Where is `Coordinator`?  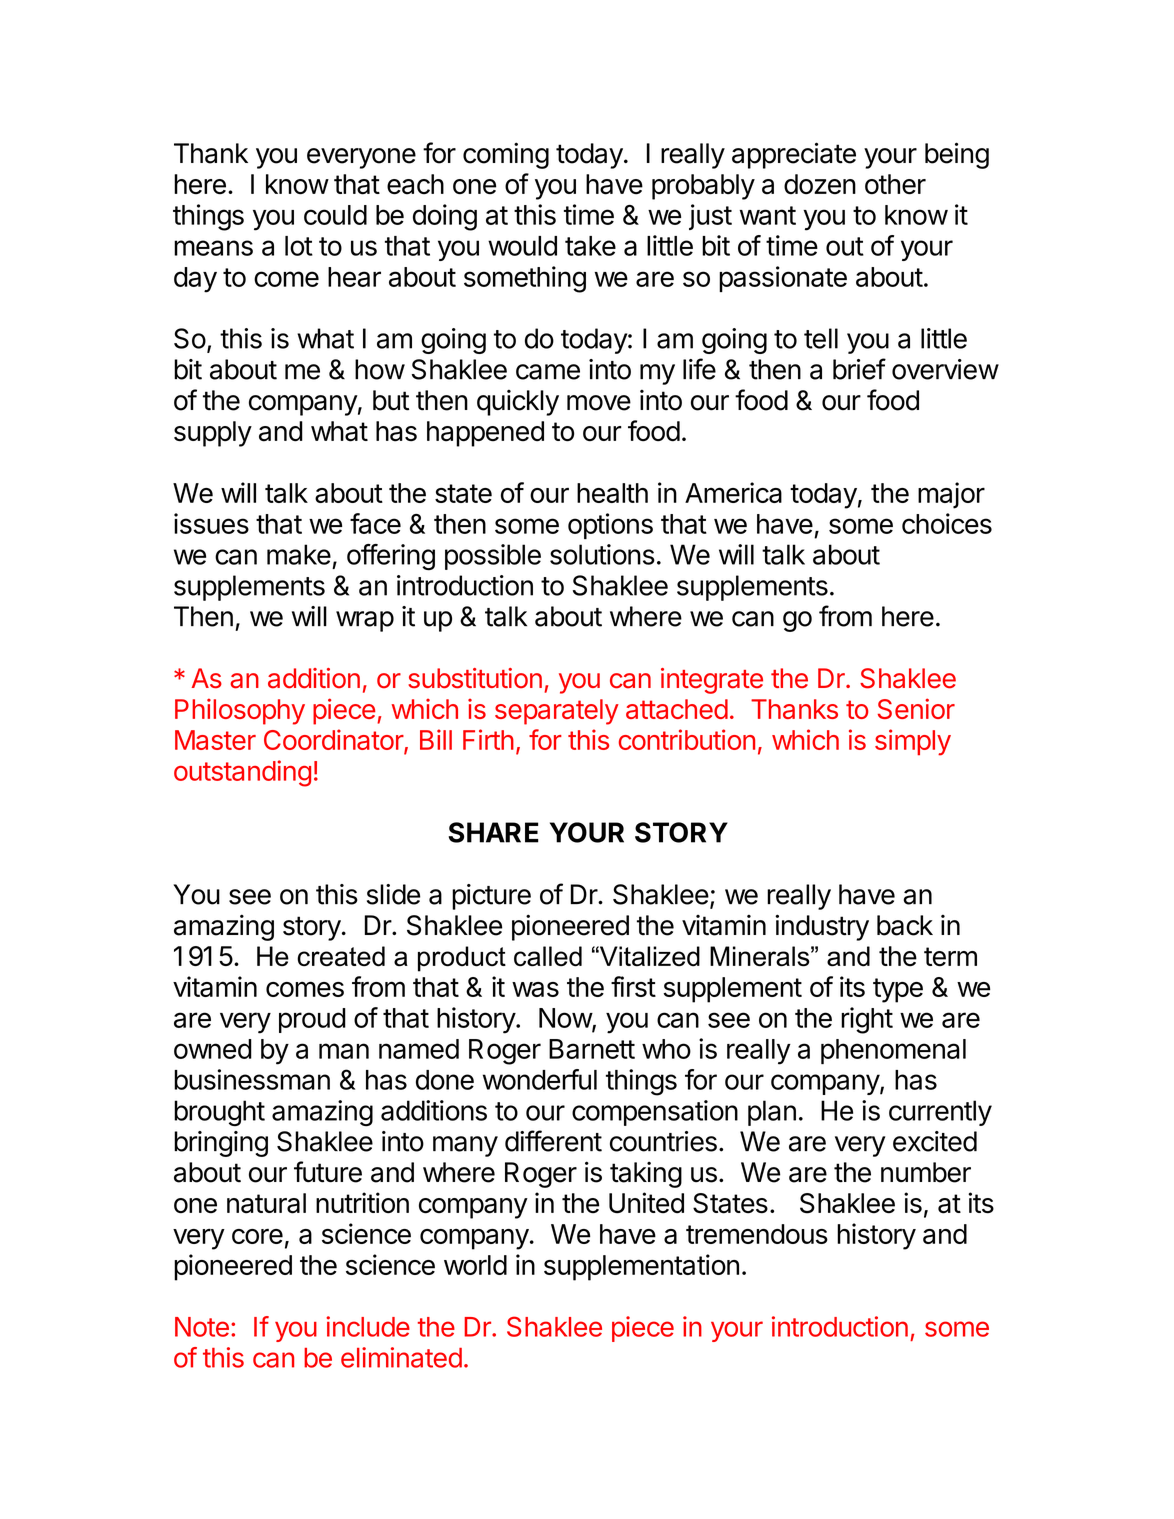
Coordinator is located at coordinates (334, 741).
